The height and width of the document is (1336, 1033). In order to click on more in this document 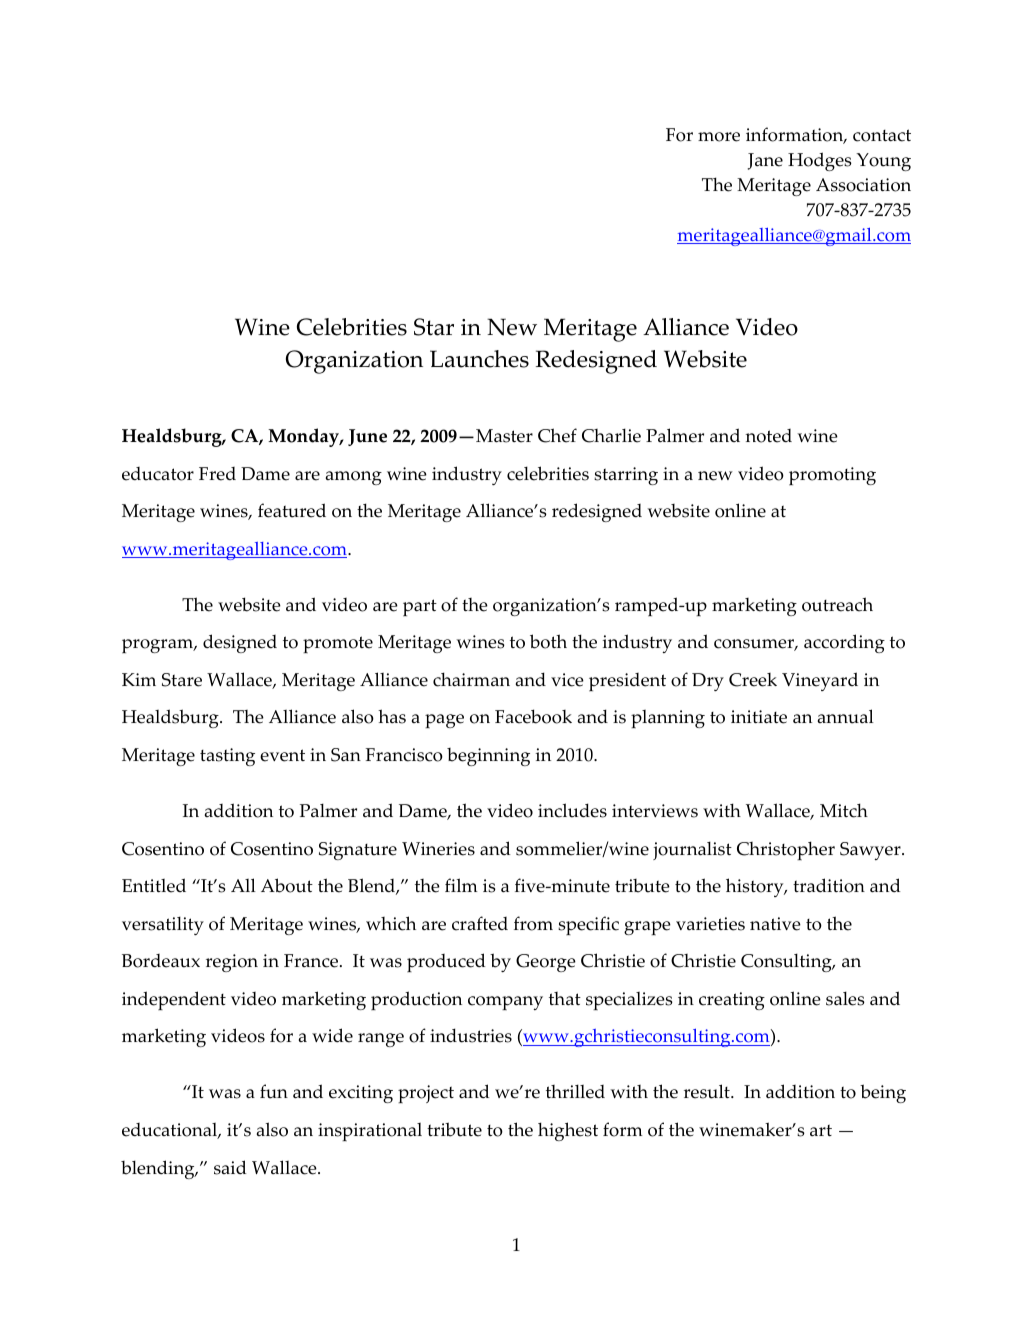, I will do `click(719, 137)`.
